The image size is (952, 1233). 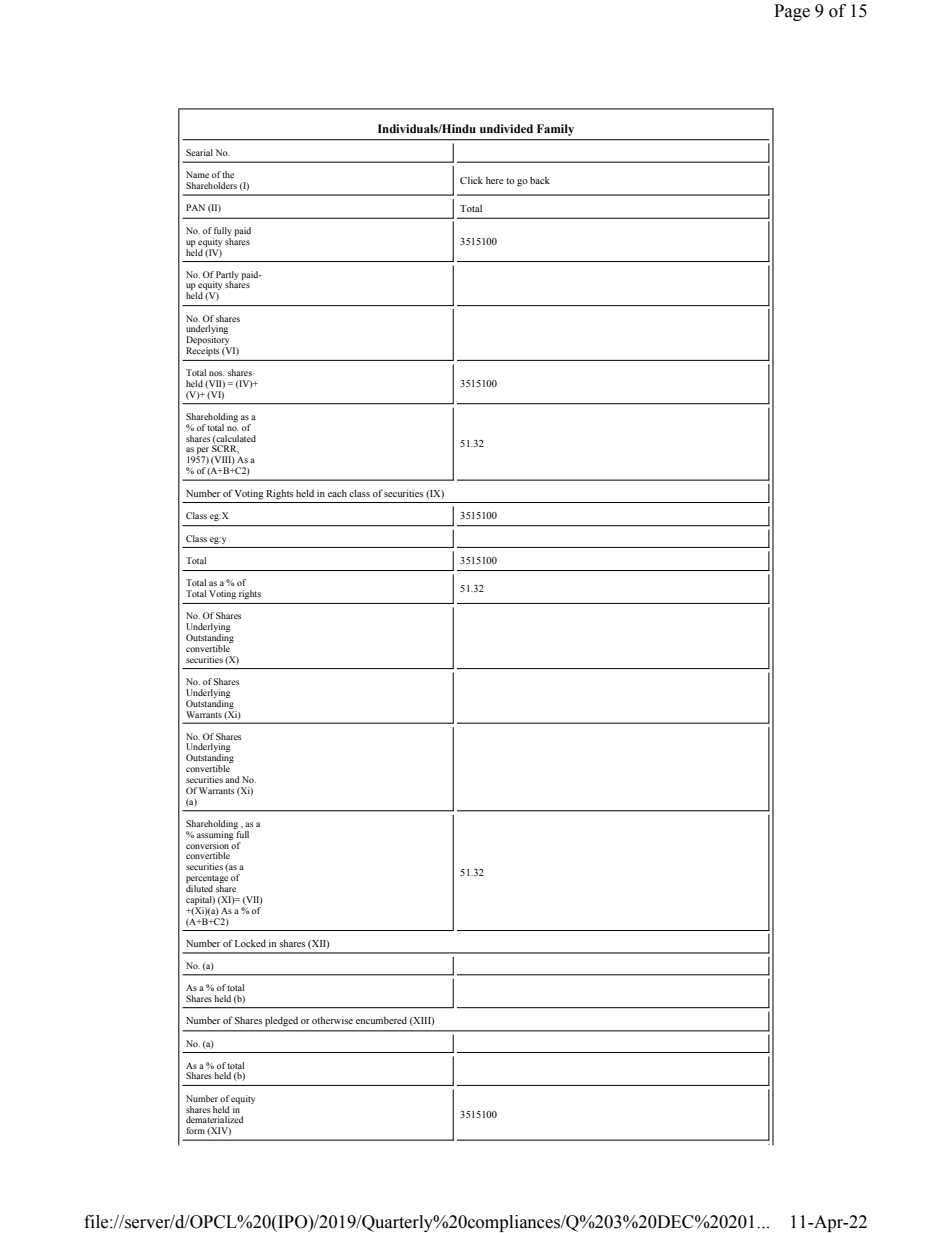 What do you see at coordinates (506, 128) in the image?
I see `undivided` at bounding box center [506, 128].
